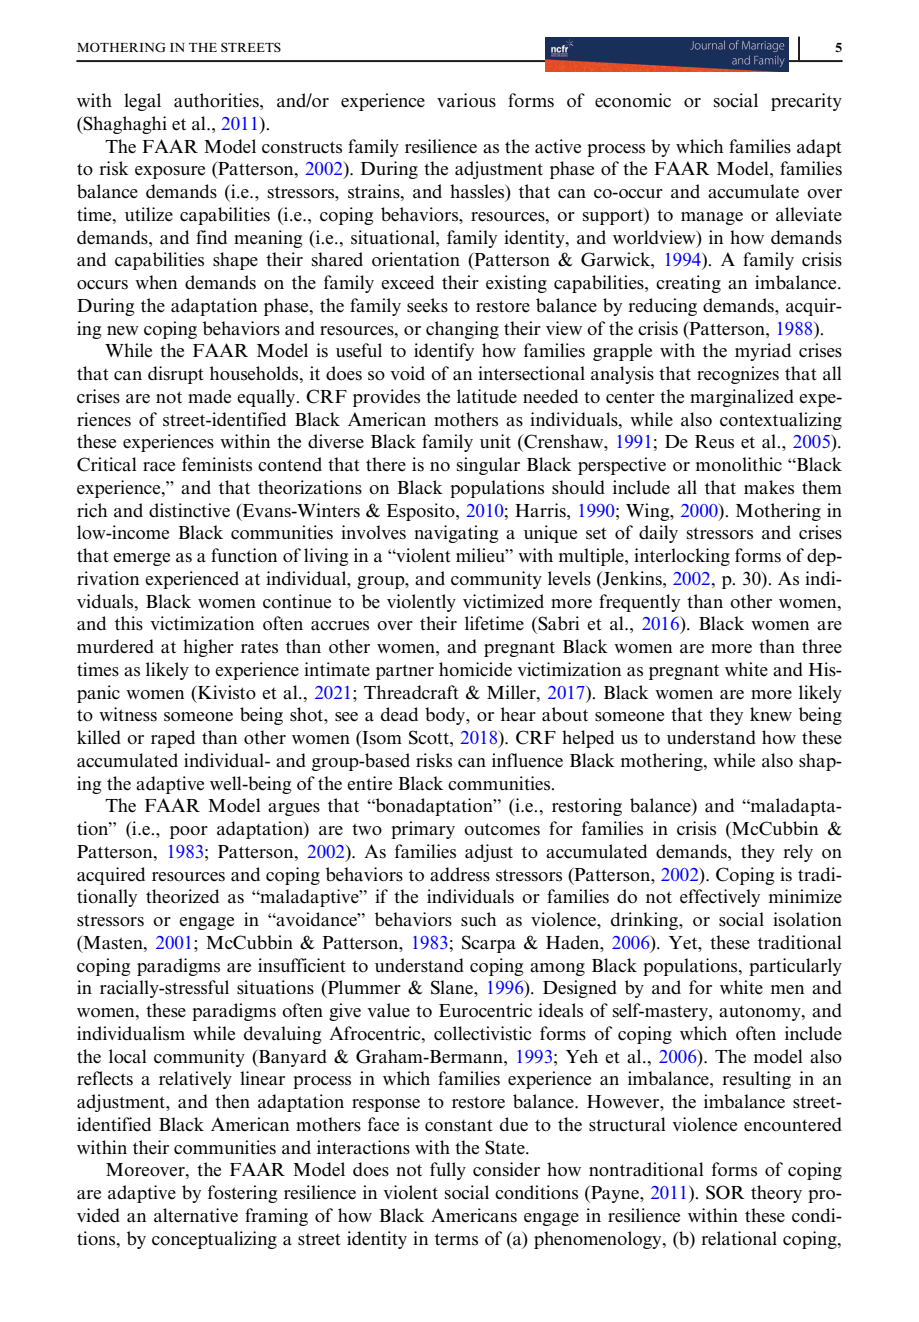 The width and height of the screenshot is (919, 1322). What do you see at coordinates (475, 669) in the screenshot?
I see `homicide` at bounding box center [475, 669].
